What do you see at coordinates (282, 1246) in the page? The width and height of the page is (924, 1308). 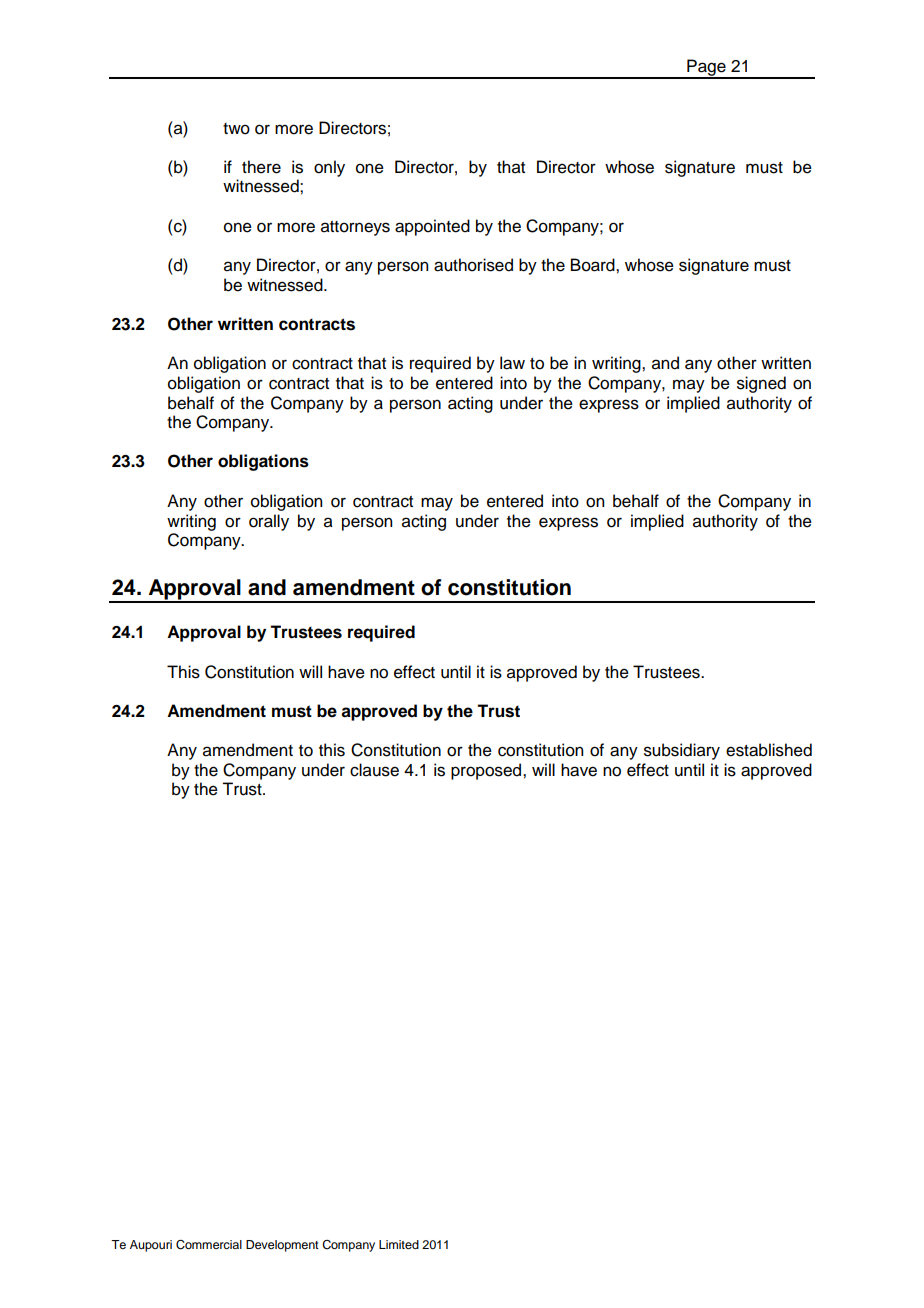 I see `Development` at bounding box center [282, 1246].
